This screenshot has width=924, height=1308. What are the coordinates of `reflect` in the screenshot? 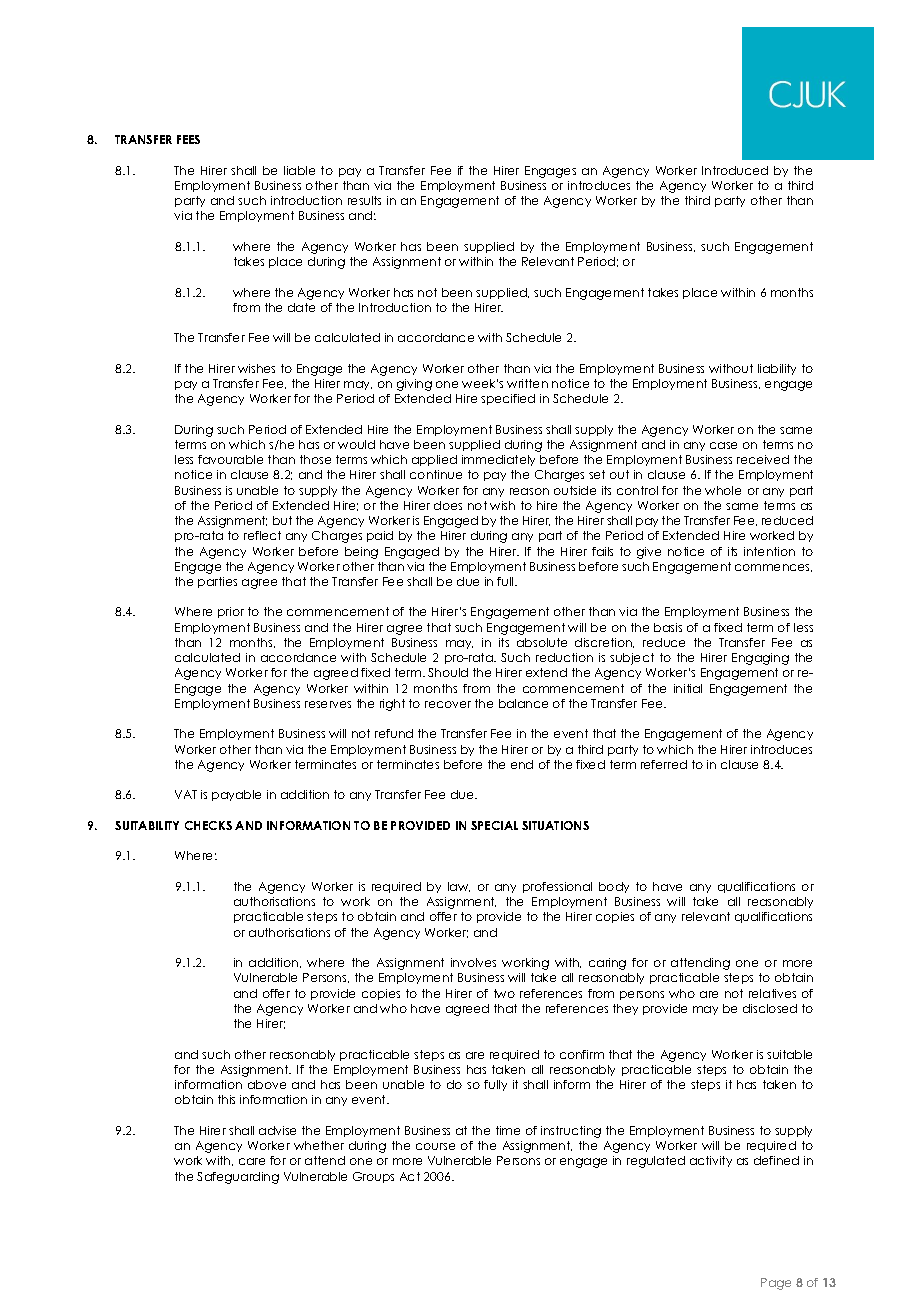 It's located at (262, 535).
